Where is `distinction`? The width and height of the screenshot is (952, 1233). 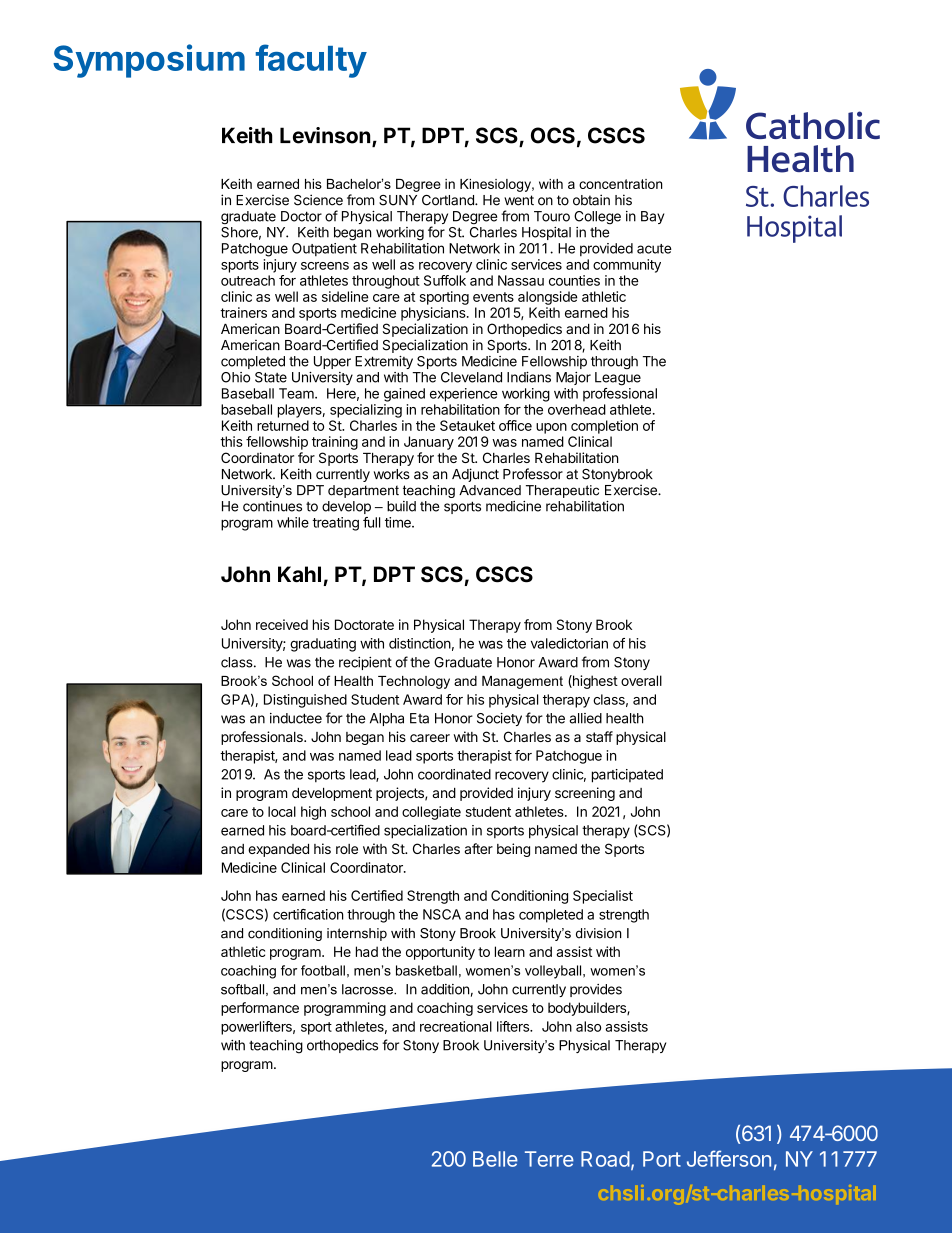
distinction is located at coordinates (420, 643).
